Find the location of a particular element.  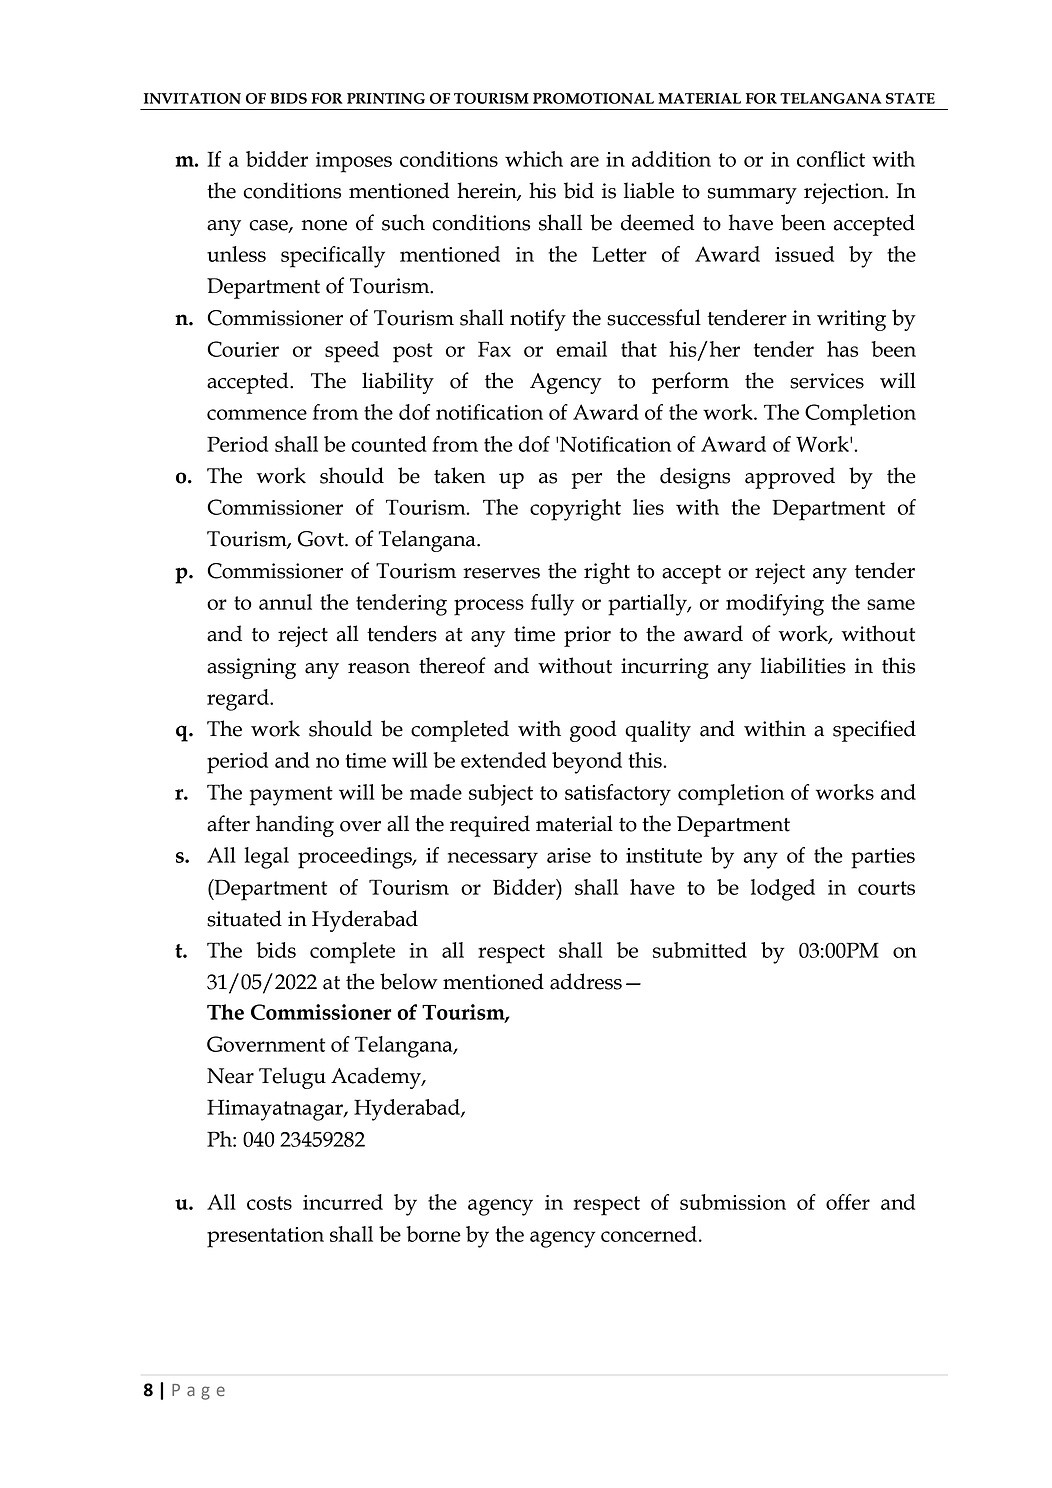

conflict is located at coordinates (831, 159).
